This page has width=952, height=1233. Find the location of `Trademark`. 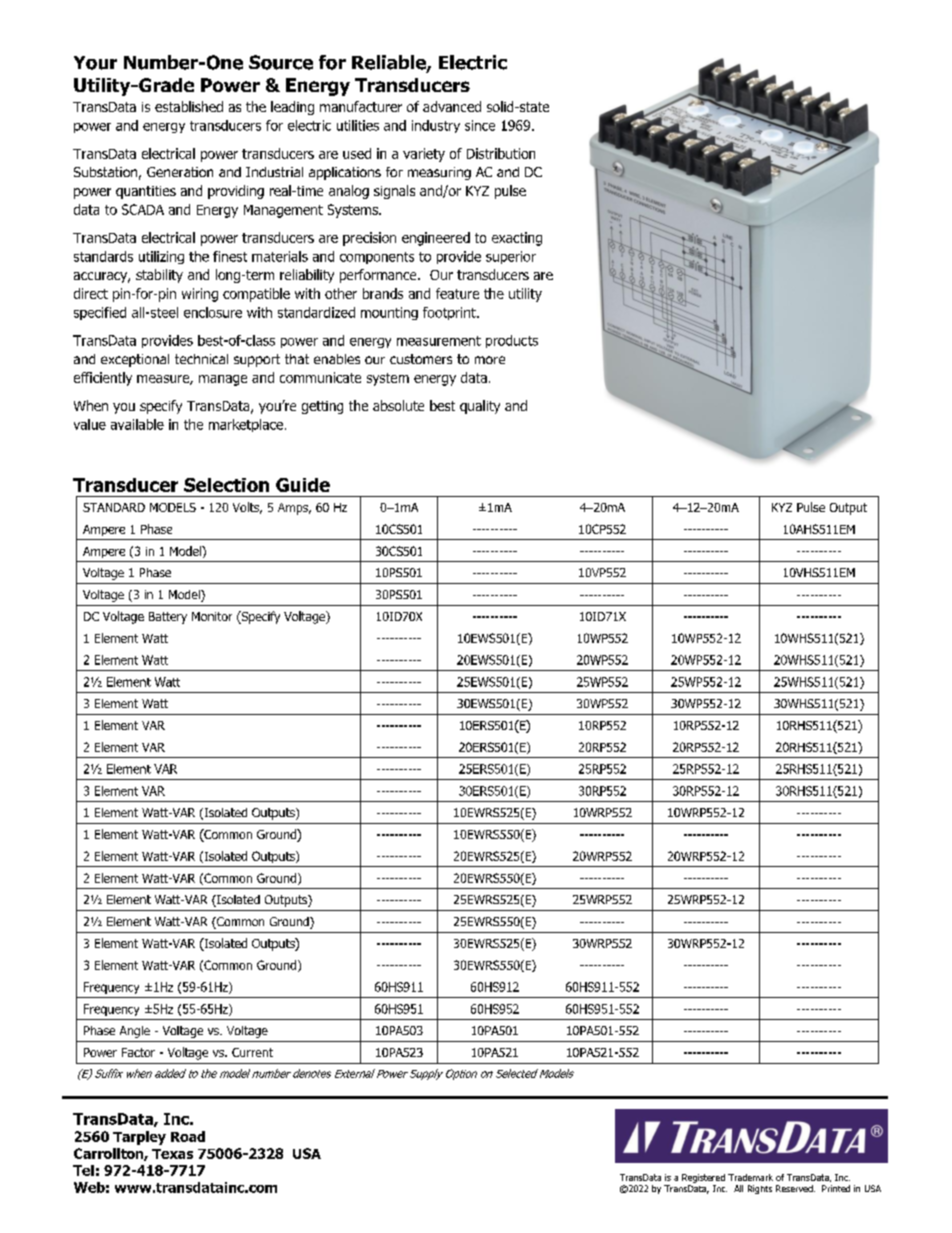

Trademark is located at coordinates (750, 1177).
